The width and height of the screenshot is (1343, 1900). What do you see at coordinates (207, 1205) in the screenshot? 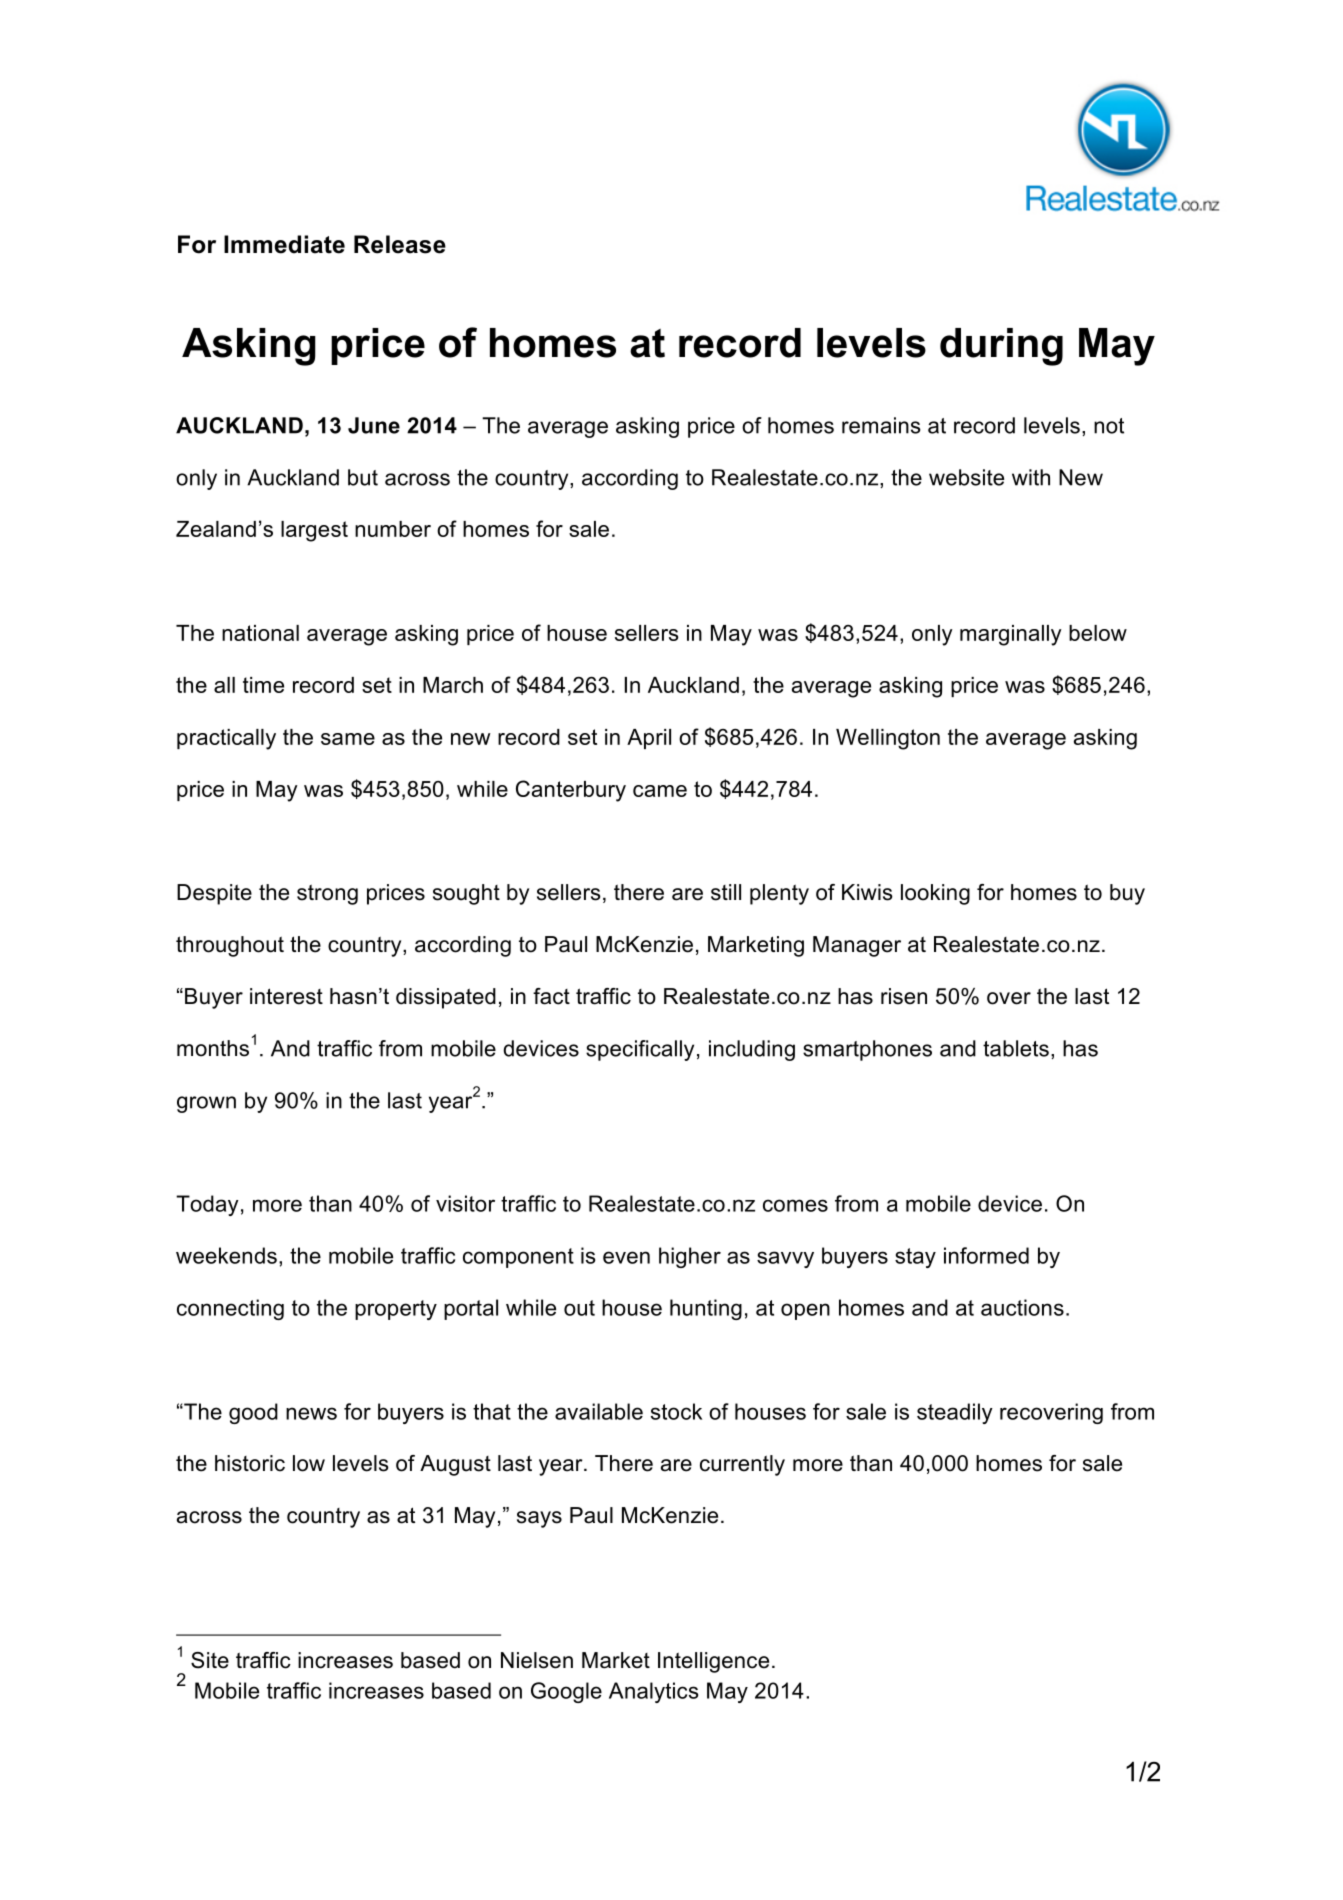
I see `Today` at bounding box center [207, 1205].
